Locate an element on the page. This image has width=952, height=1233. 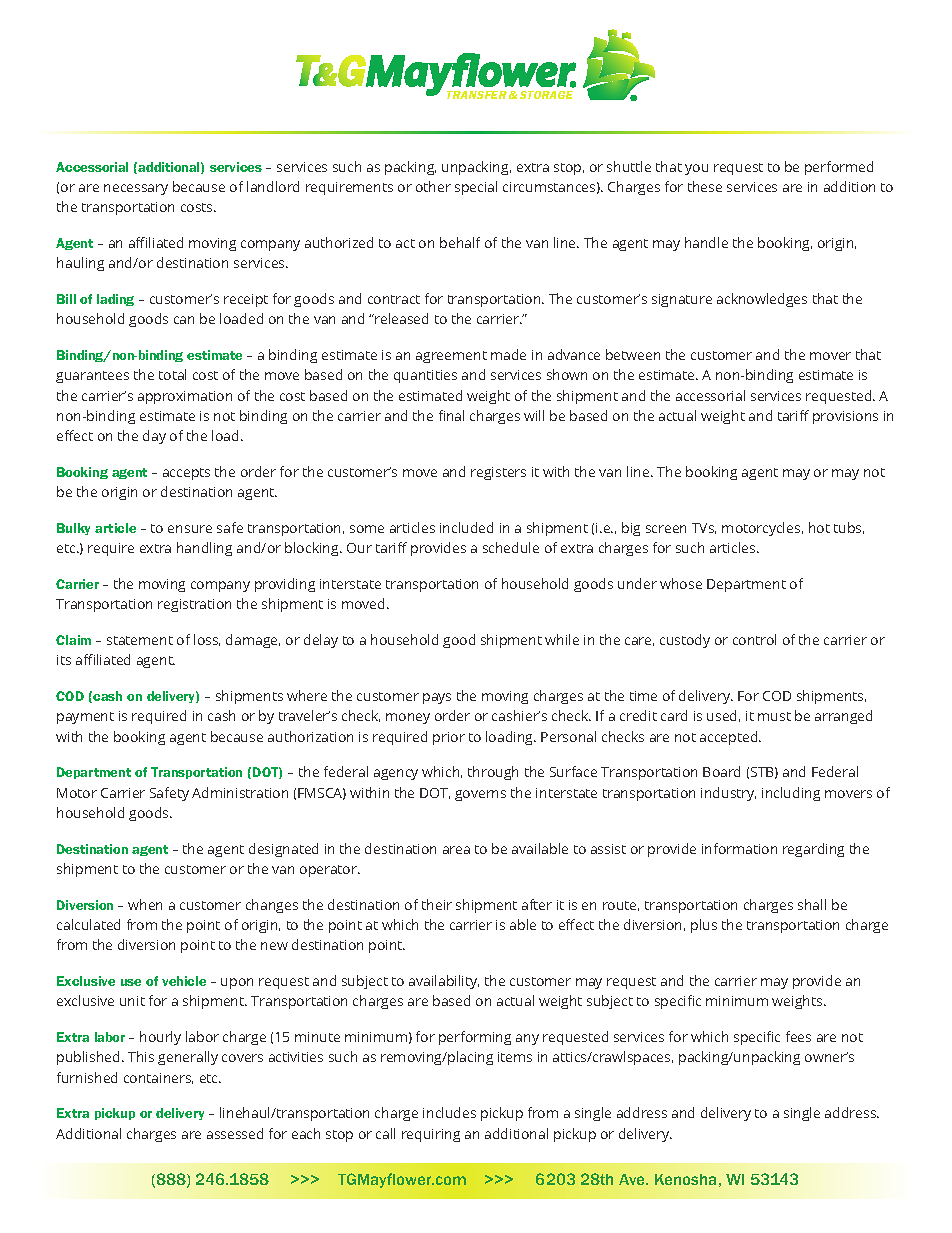
their is located at coordinates (437, 904).
